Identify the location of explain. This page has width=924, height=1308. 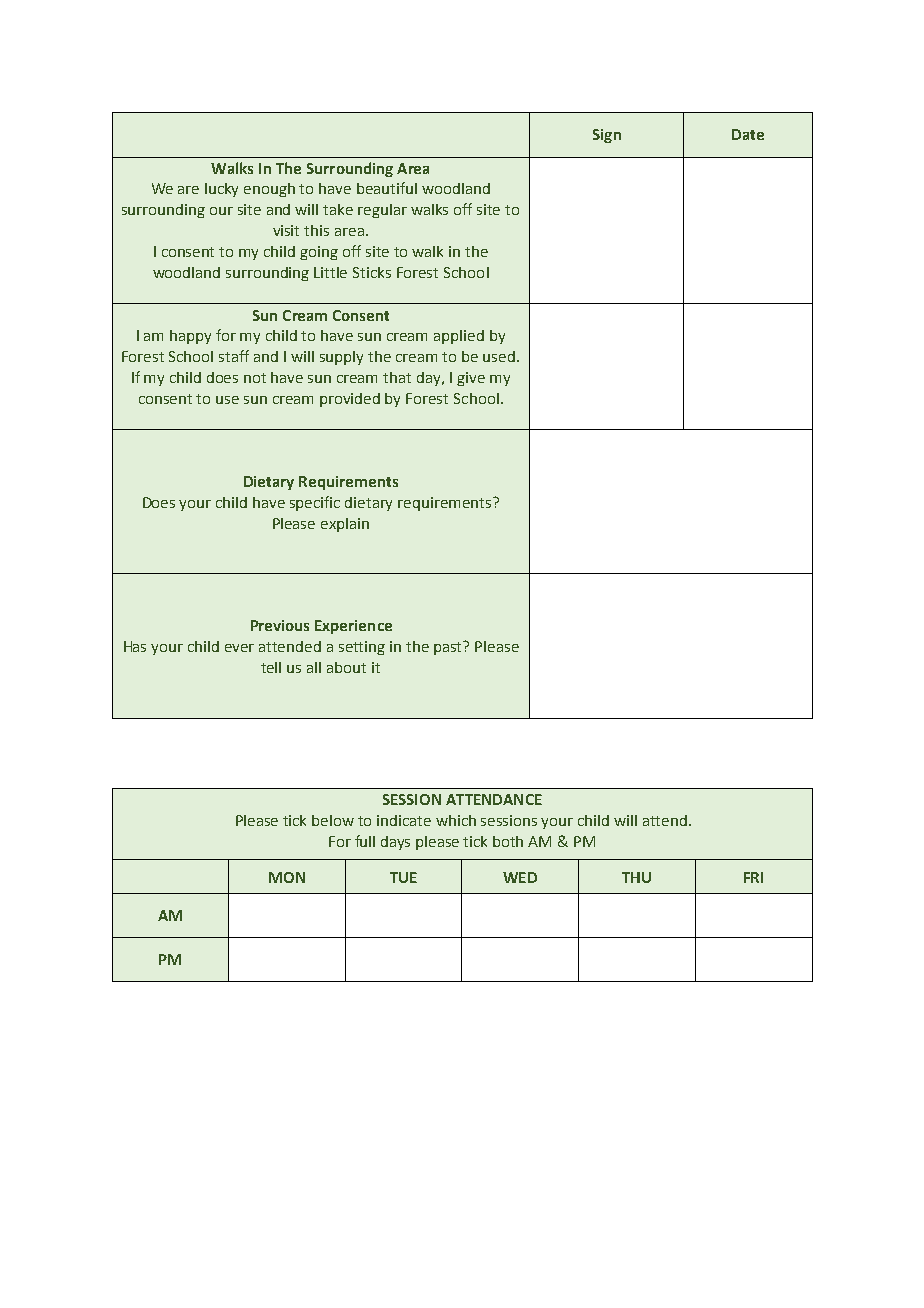
(345, 525).
